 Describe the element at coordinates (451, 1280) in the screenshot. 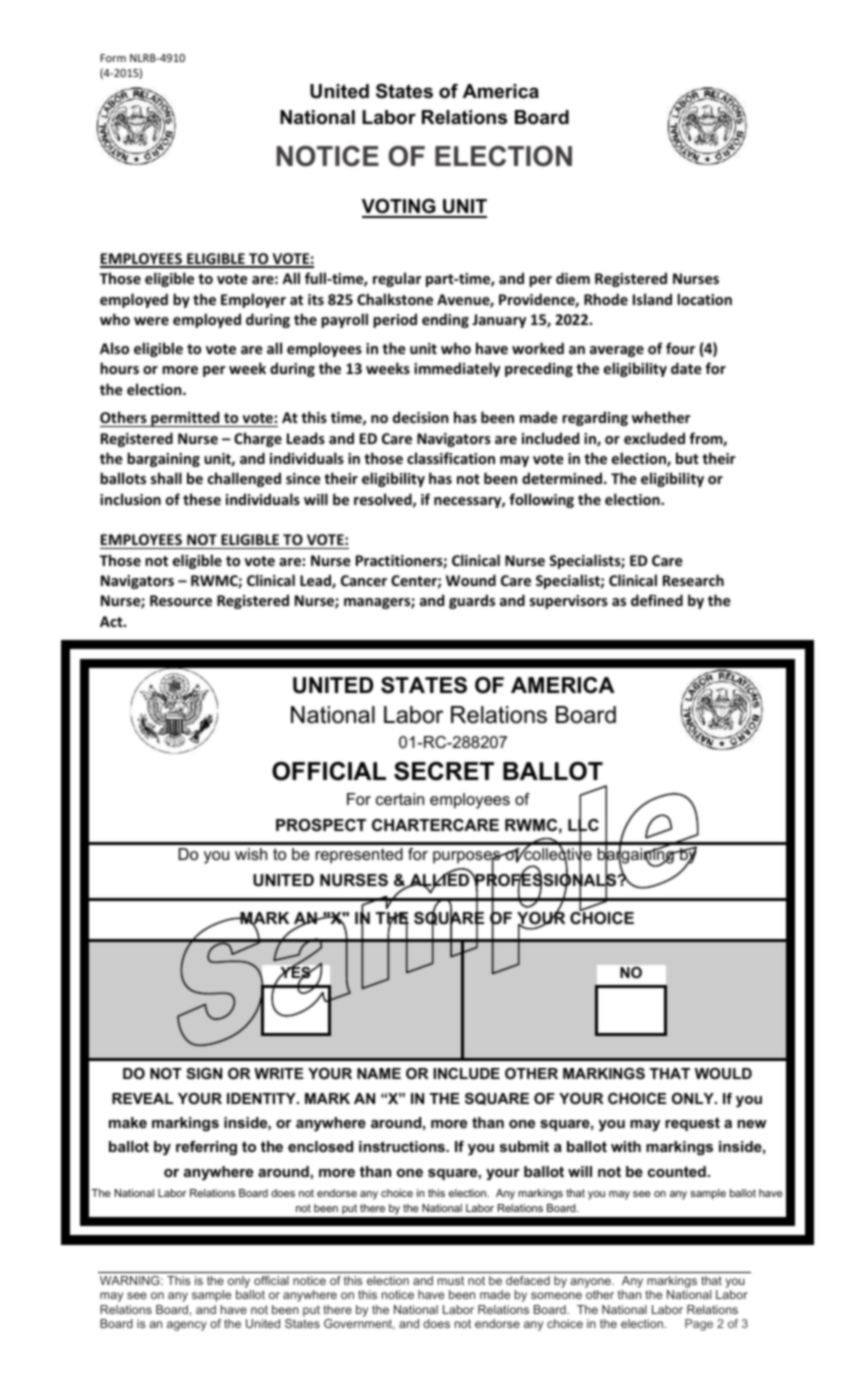

I see `must` at that location.
